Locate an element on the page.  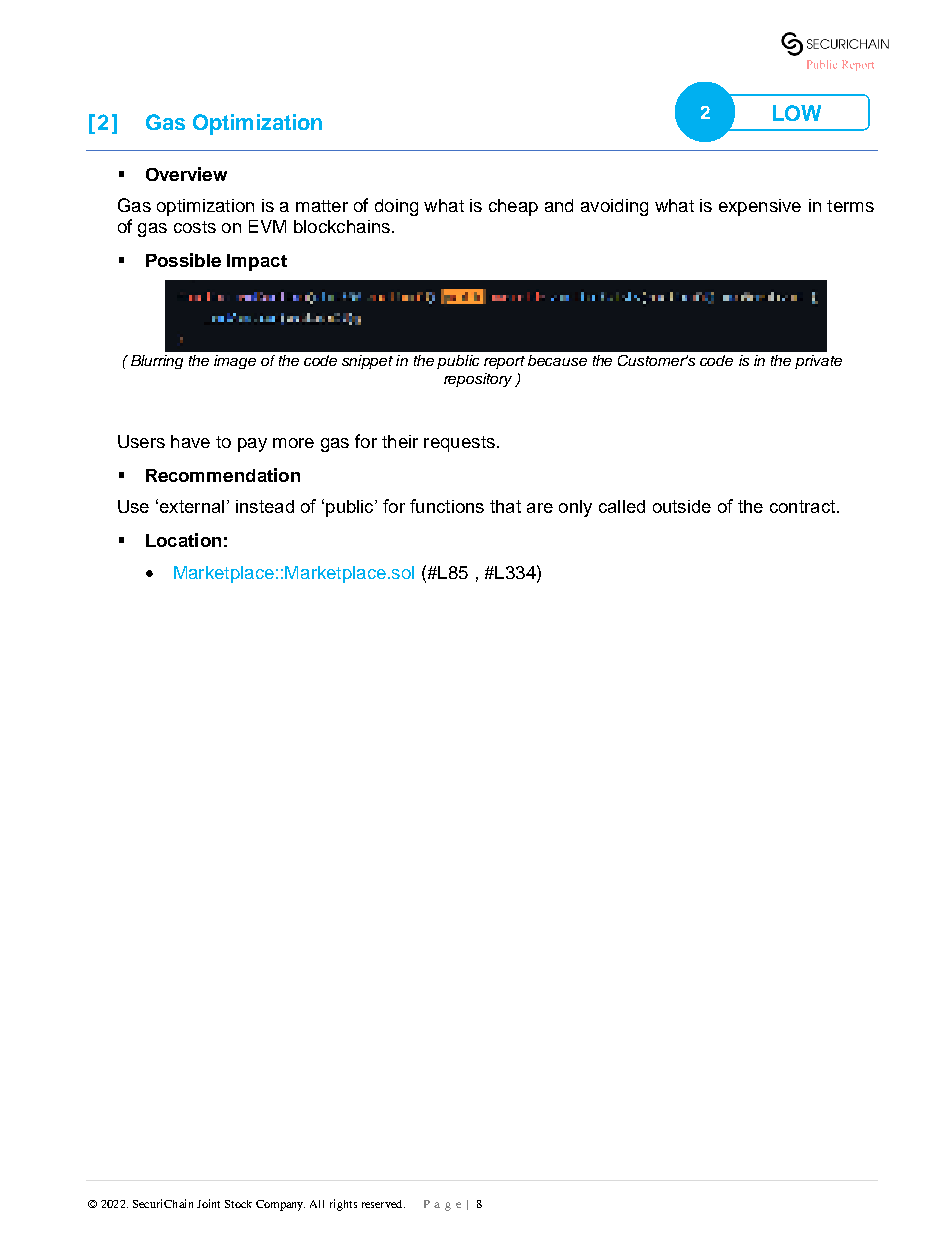
contract is located at coordinates (804, 506).
